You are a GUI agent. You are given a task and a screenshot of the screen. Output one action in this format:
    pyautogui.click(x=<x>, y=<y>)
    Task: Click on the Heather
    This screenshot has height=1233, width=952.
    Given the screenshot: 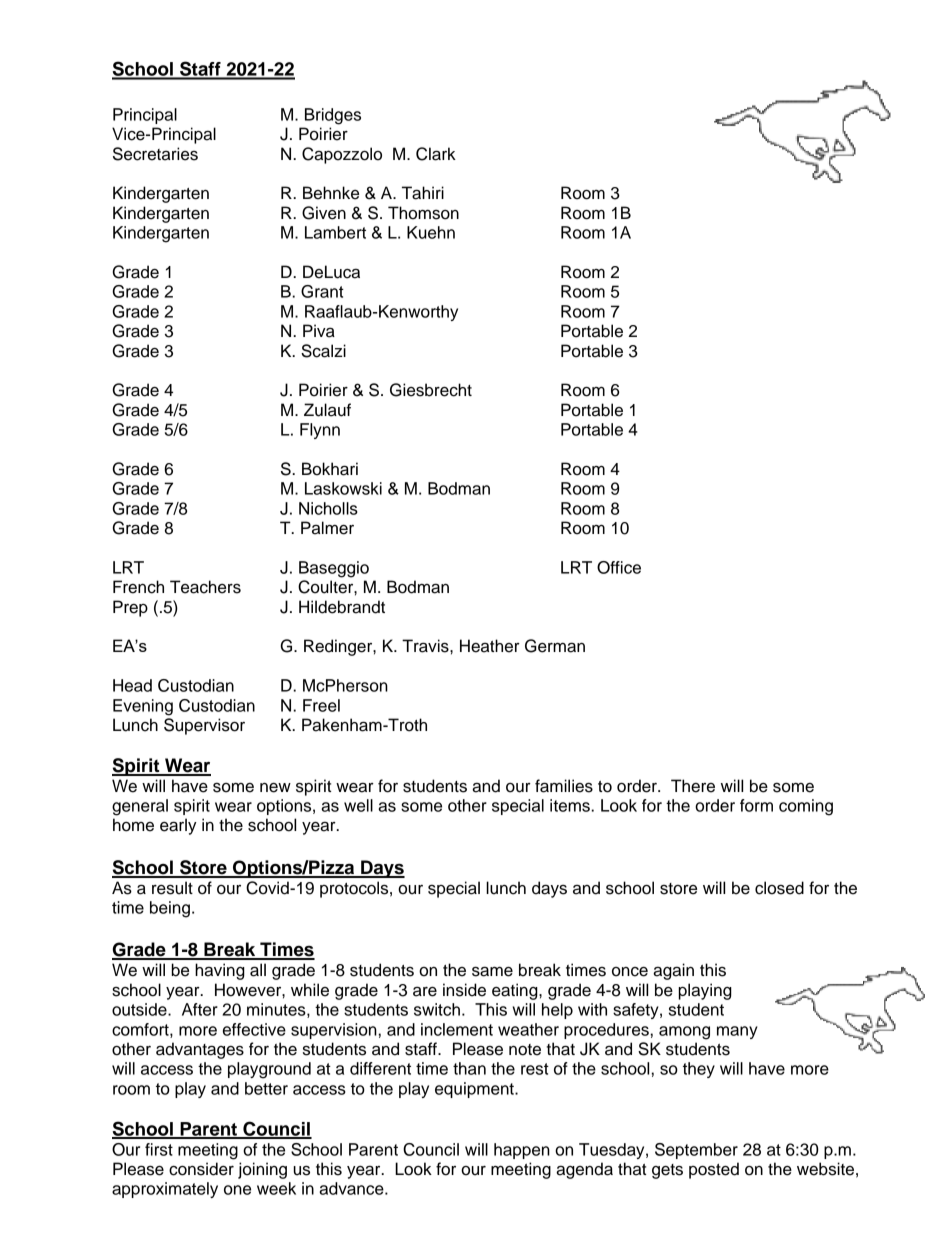 What is the action you would take?
    pyautogui.click(x=490, y=646)
